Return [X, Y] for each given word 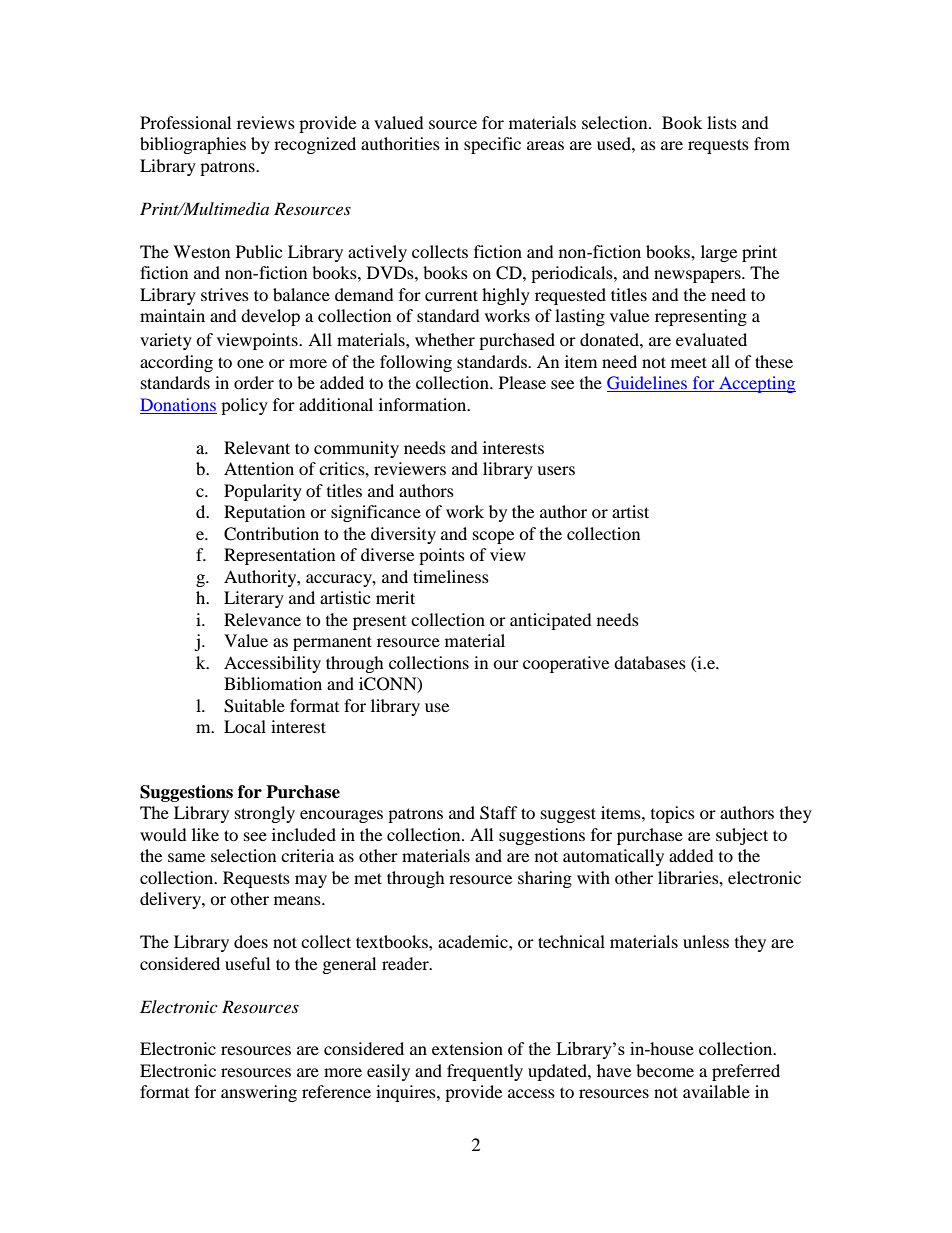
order [254, 382]
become [665, 1070]
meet [689, 362]
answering [259, 1093]
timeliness [451, 576]
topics [673, 814]
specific [492, 145]
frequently [485, 1072]
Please [522, 382]
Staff [499, 813]
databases [650, 662]
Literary [254, 599]
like [205, 834]
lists [722, 122]
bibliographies [193, 145]
